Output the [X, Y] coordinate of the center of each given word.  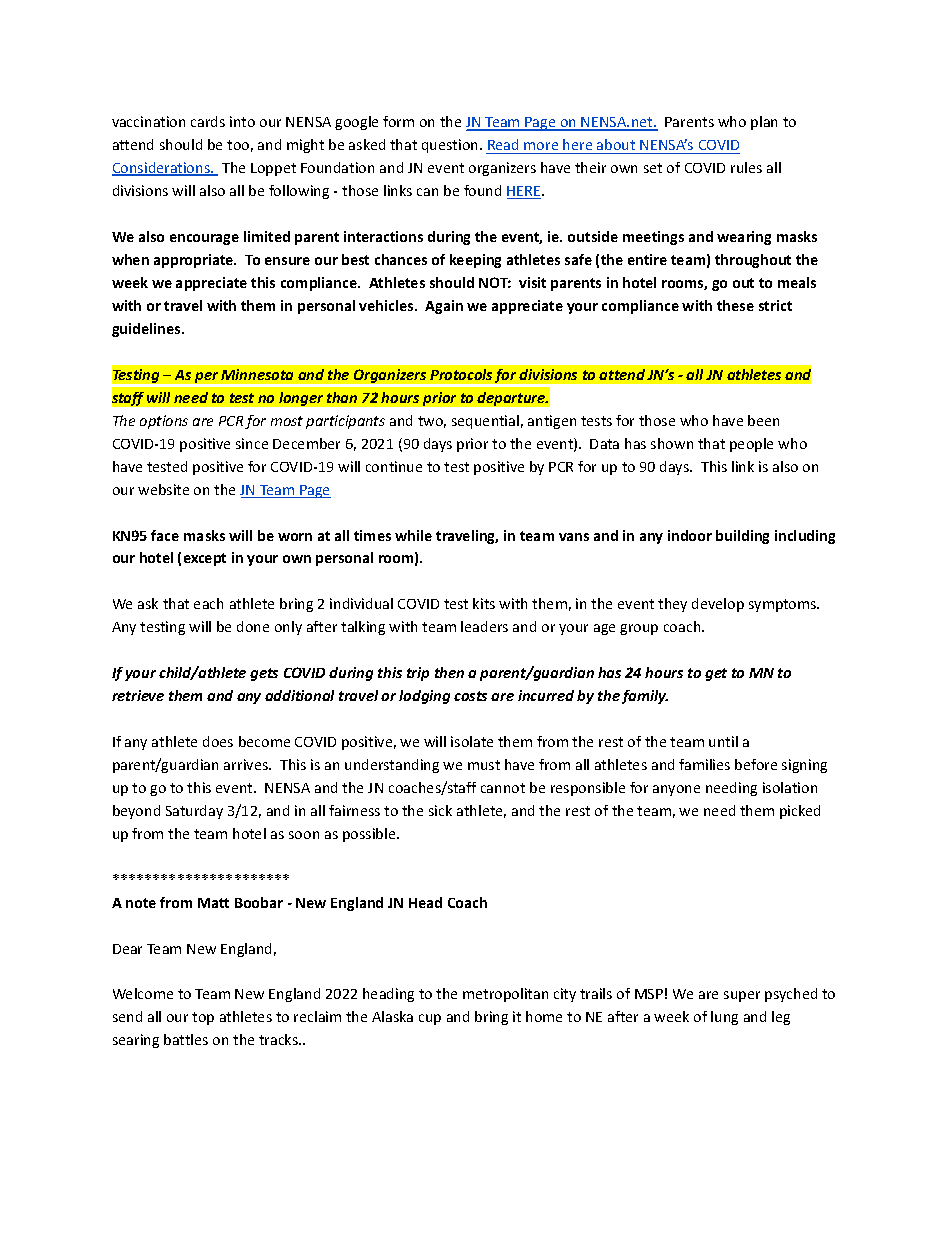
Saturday [194, 812]
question [451, 146]
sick [440, 810]
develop [718, 605]
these [735, 305]
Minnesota [257, 374]
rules [746, 167]
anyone [676, 790]
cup [430, 1019]
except [205, 559]
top [203, 1018]
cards [208, 121]
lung [724, 1018]
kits [484, 603]
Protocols [461, 374]
